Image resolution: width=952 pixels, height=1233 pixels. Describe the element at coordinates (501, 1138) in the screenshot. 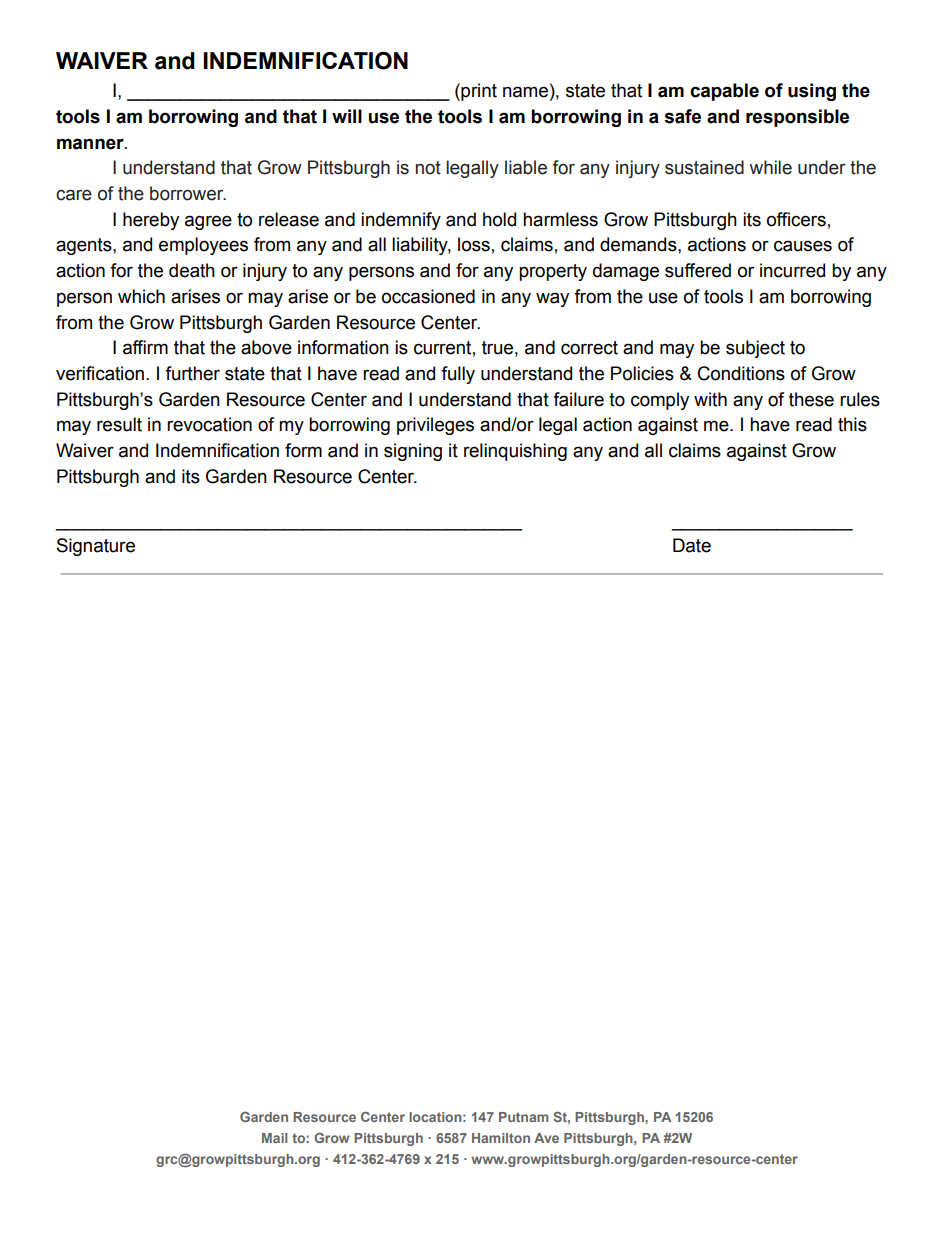

I see `Hamilton` at that location.
